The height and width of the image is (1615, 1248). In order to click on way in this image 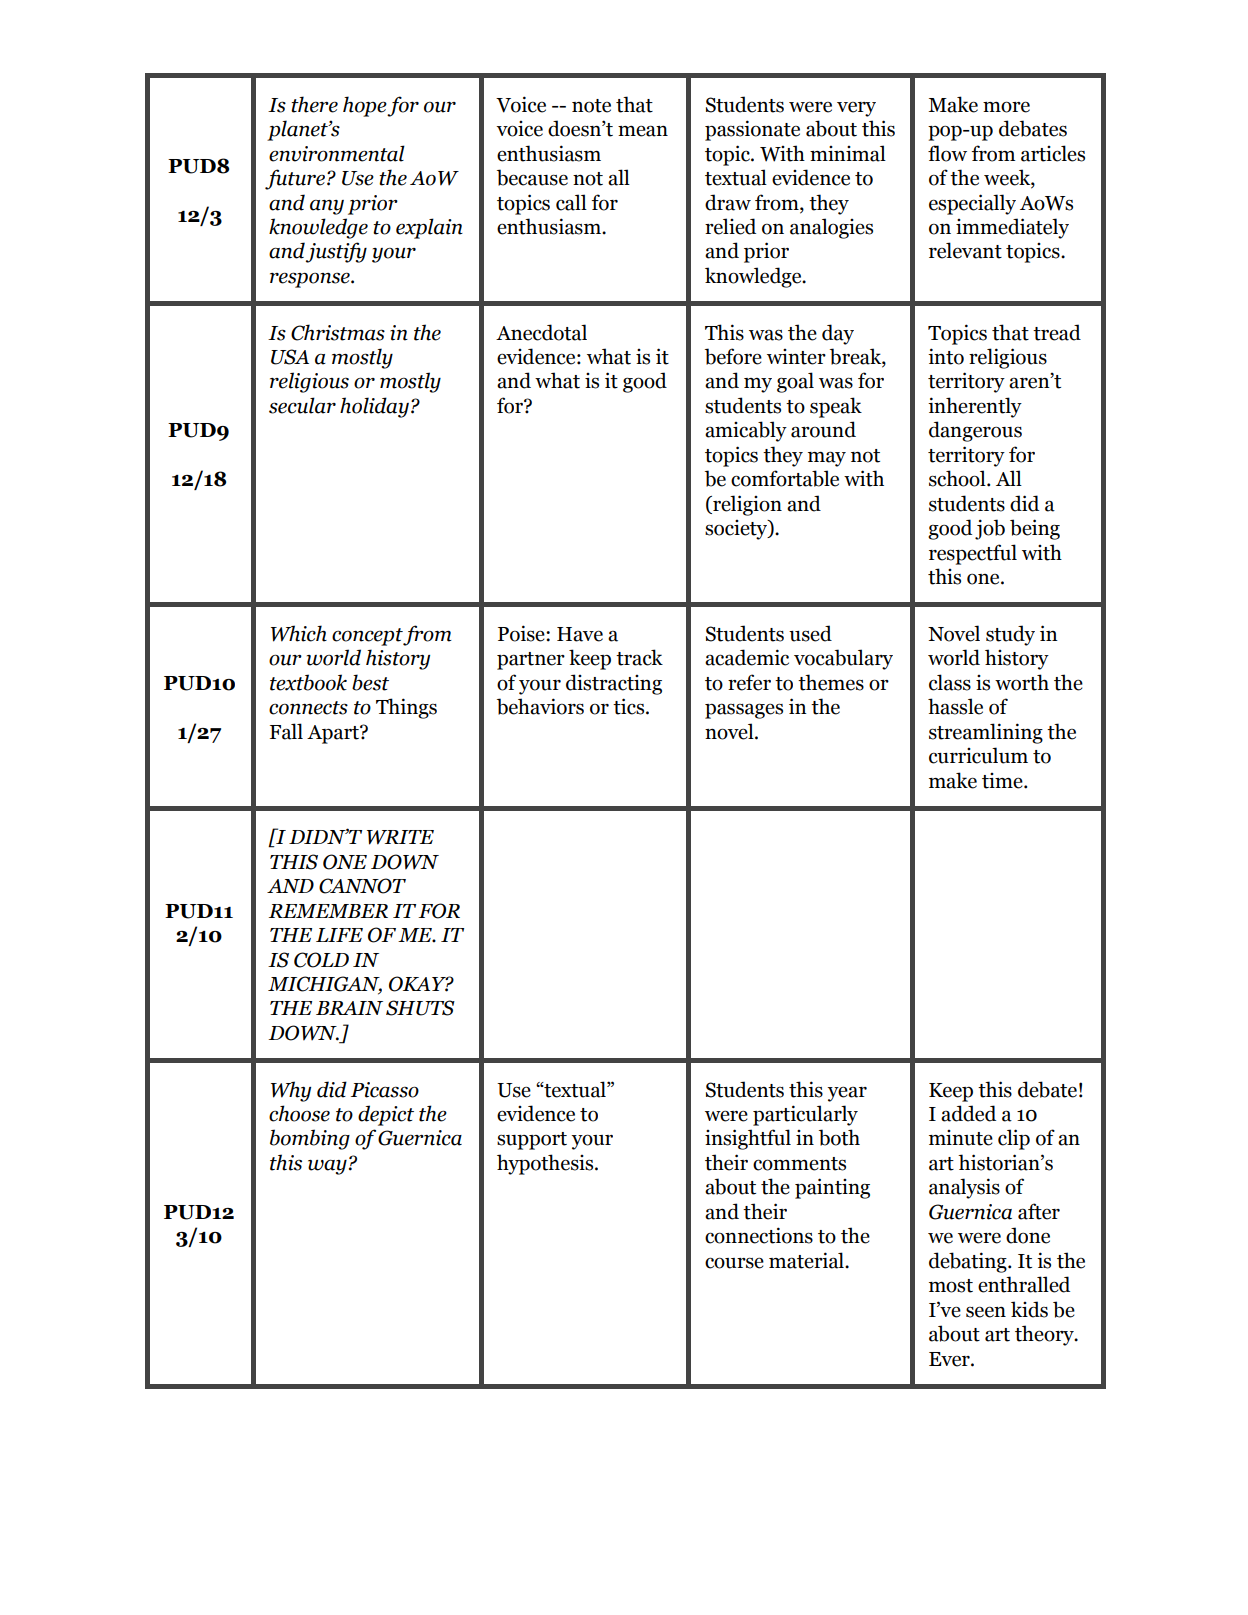, I will do `click(327, 1167)`.
